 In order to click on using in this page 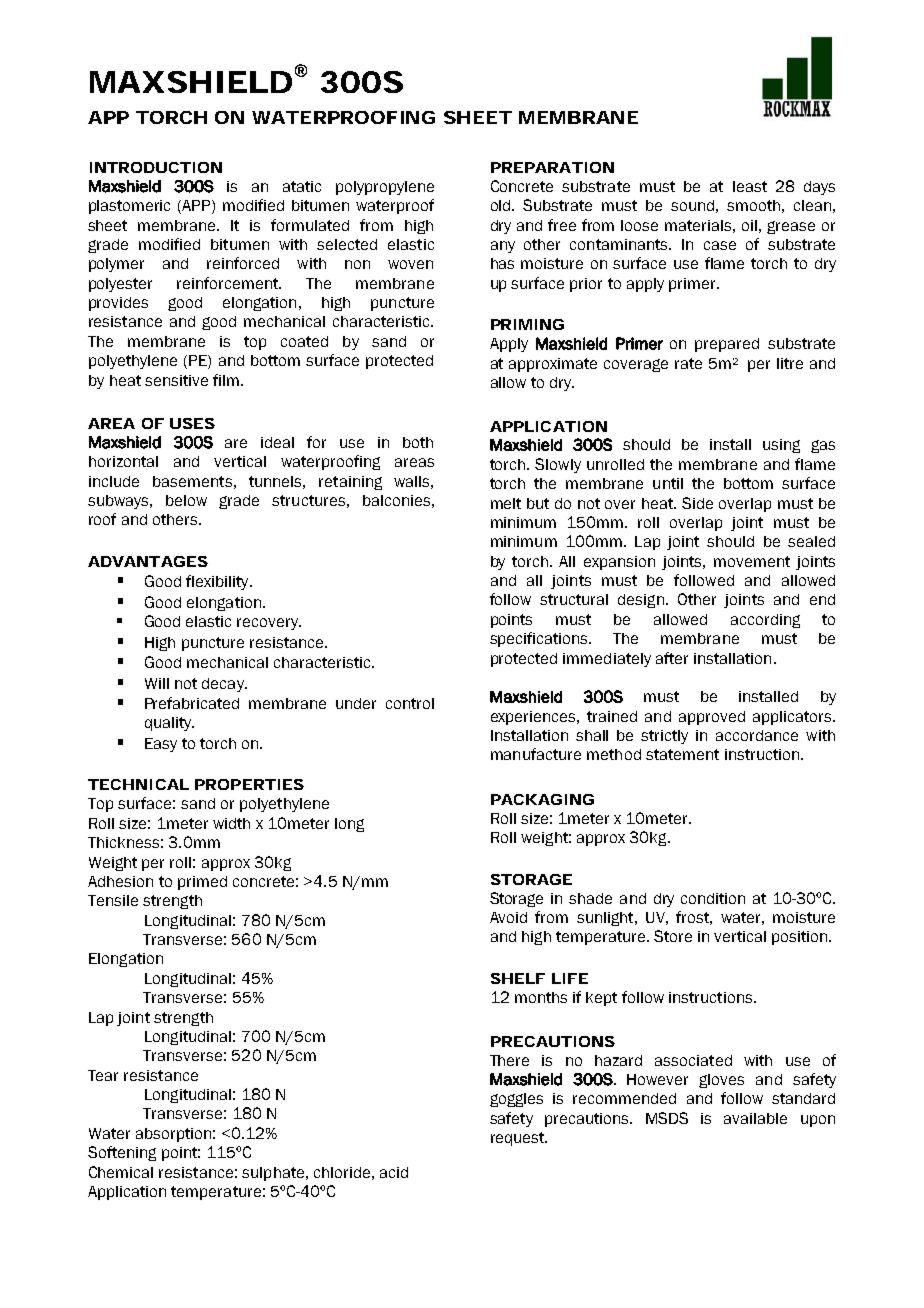, I will do `click(781, 446)`.
